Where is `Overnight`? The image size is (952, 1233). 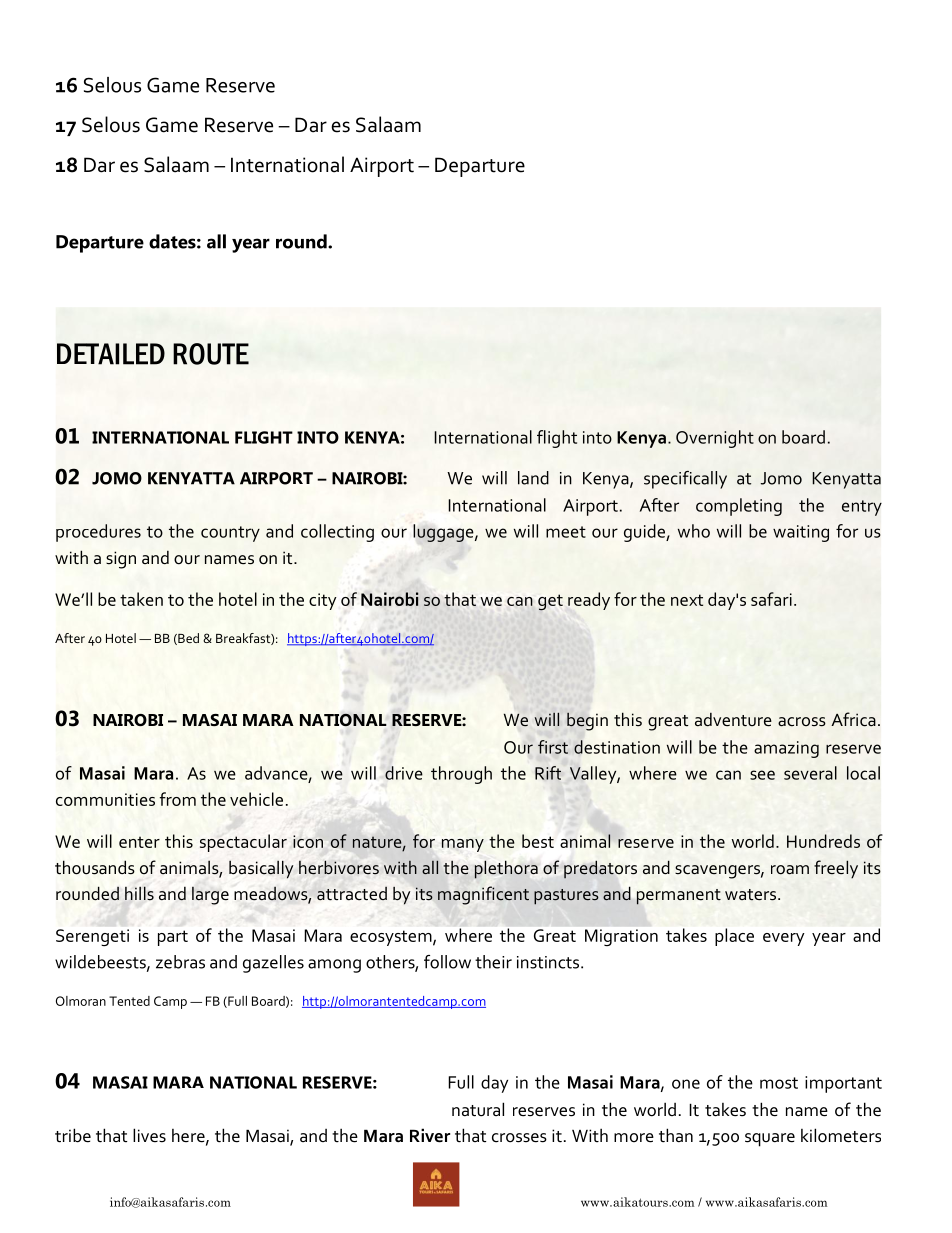 Overnight is located at coordinates (715, 439).
